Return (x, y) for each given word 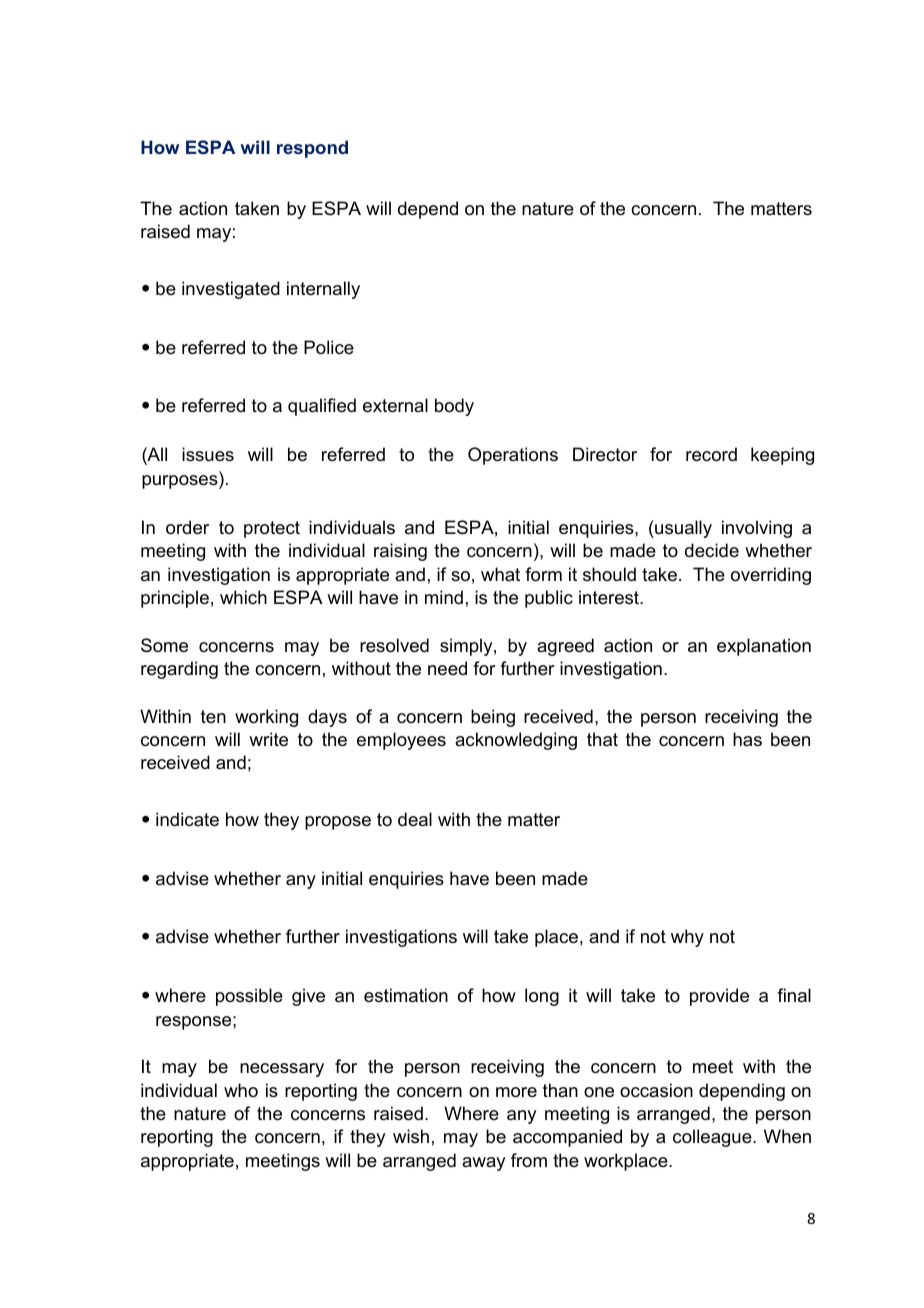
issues (208, 454)
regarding (179, 670)
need (447, 668)
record (711, 454)
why (687, 938)
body (454, 407)
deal (415, 819)
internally (323, 290)
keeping (782, 456)
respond (312, 149)
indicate (187, 819)
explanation (764, 647)
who (241, 1090)
